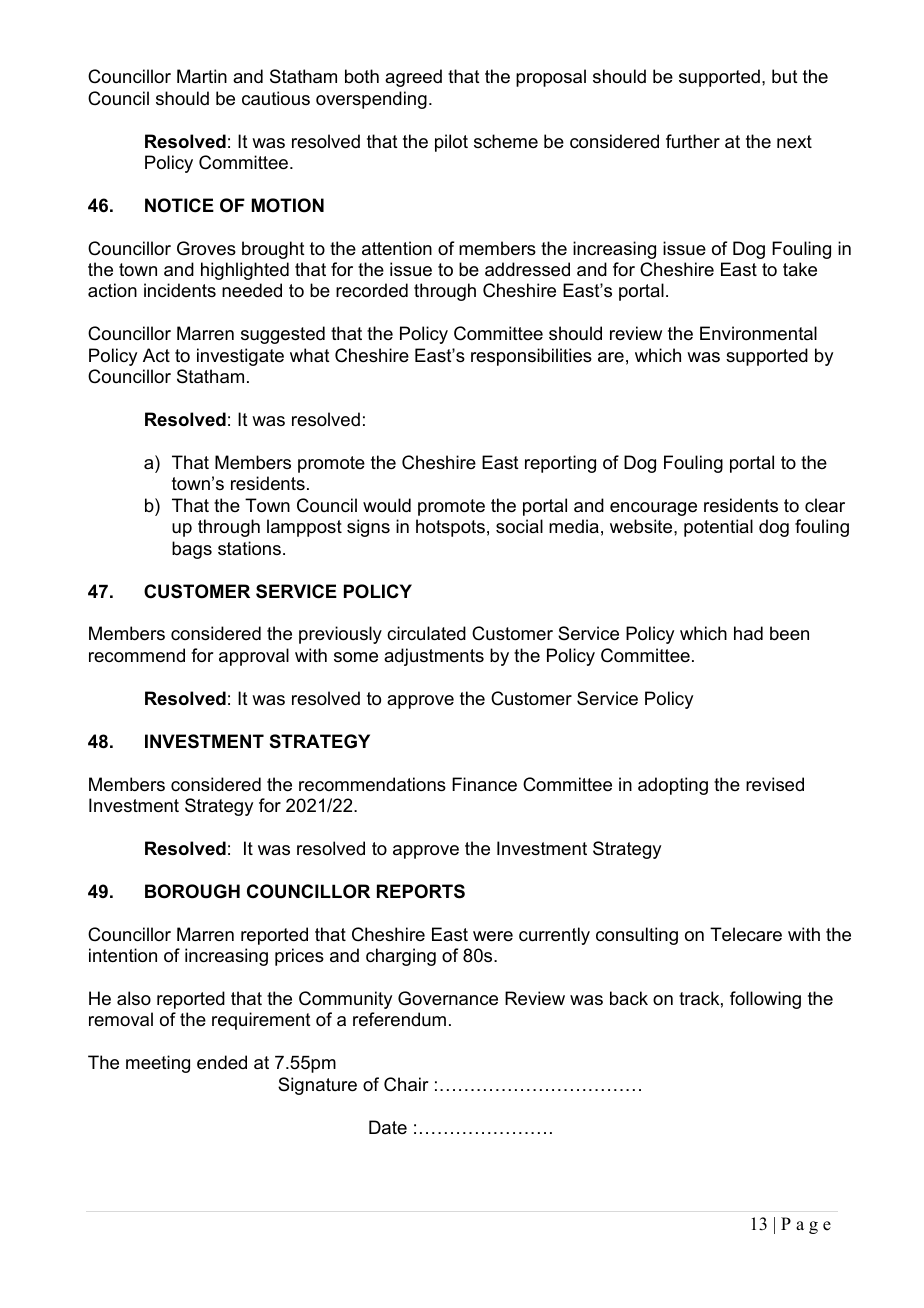  Describe the element at coordinates (192, 550) in the document. I see `bags` at that location.
